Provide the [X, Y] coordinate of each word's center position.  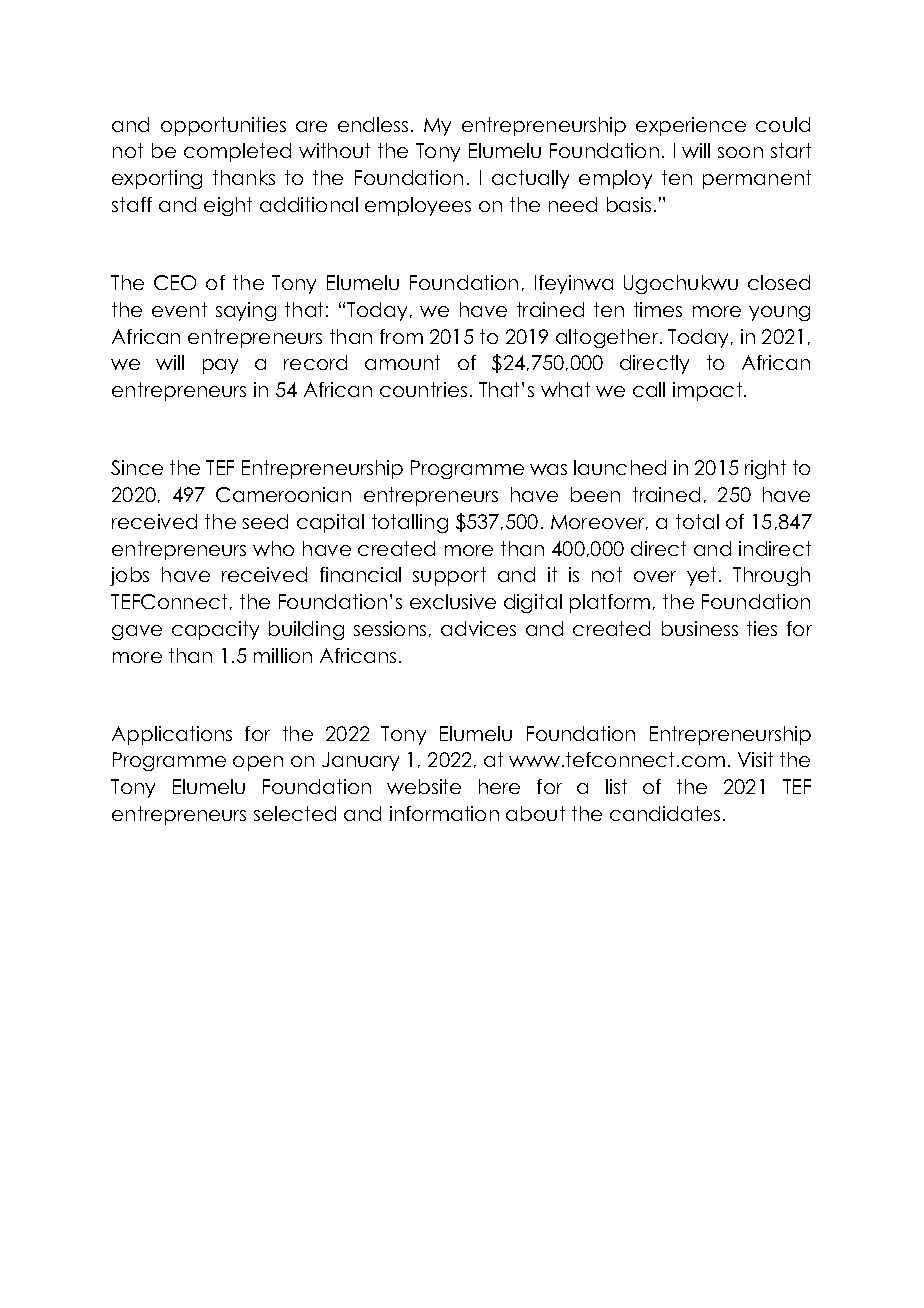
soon [740, 152]
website [424, 786]
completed [237, 152]
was [548, 469]
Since [137, 467]
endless [373, 124]
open [258, 763]
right [765, 469]
